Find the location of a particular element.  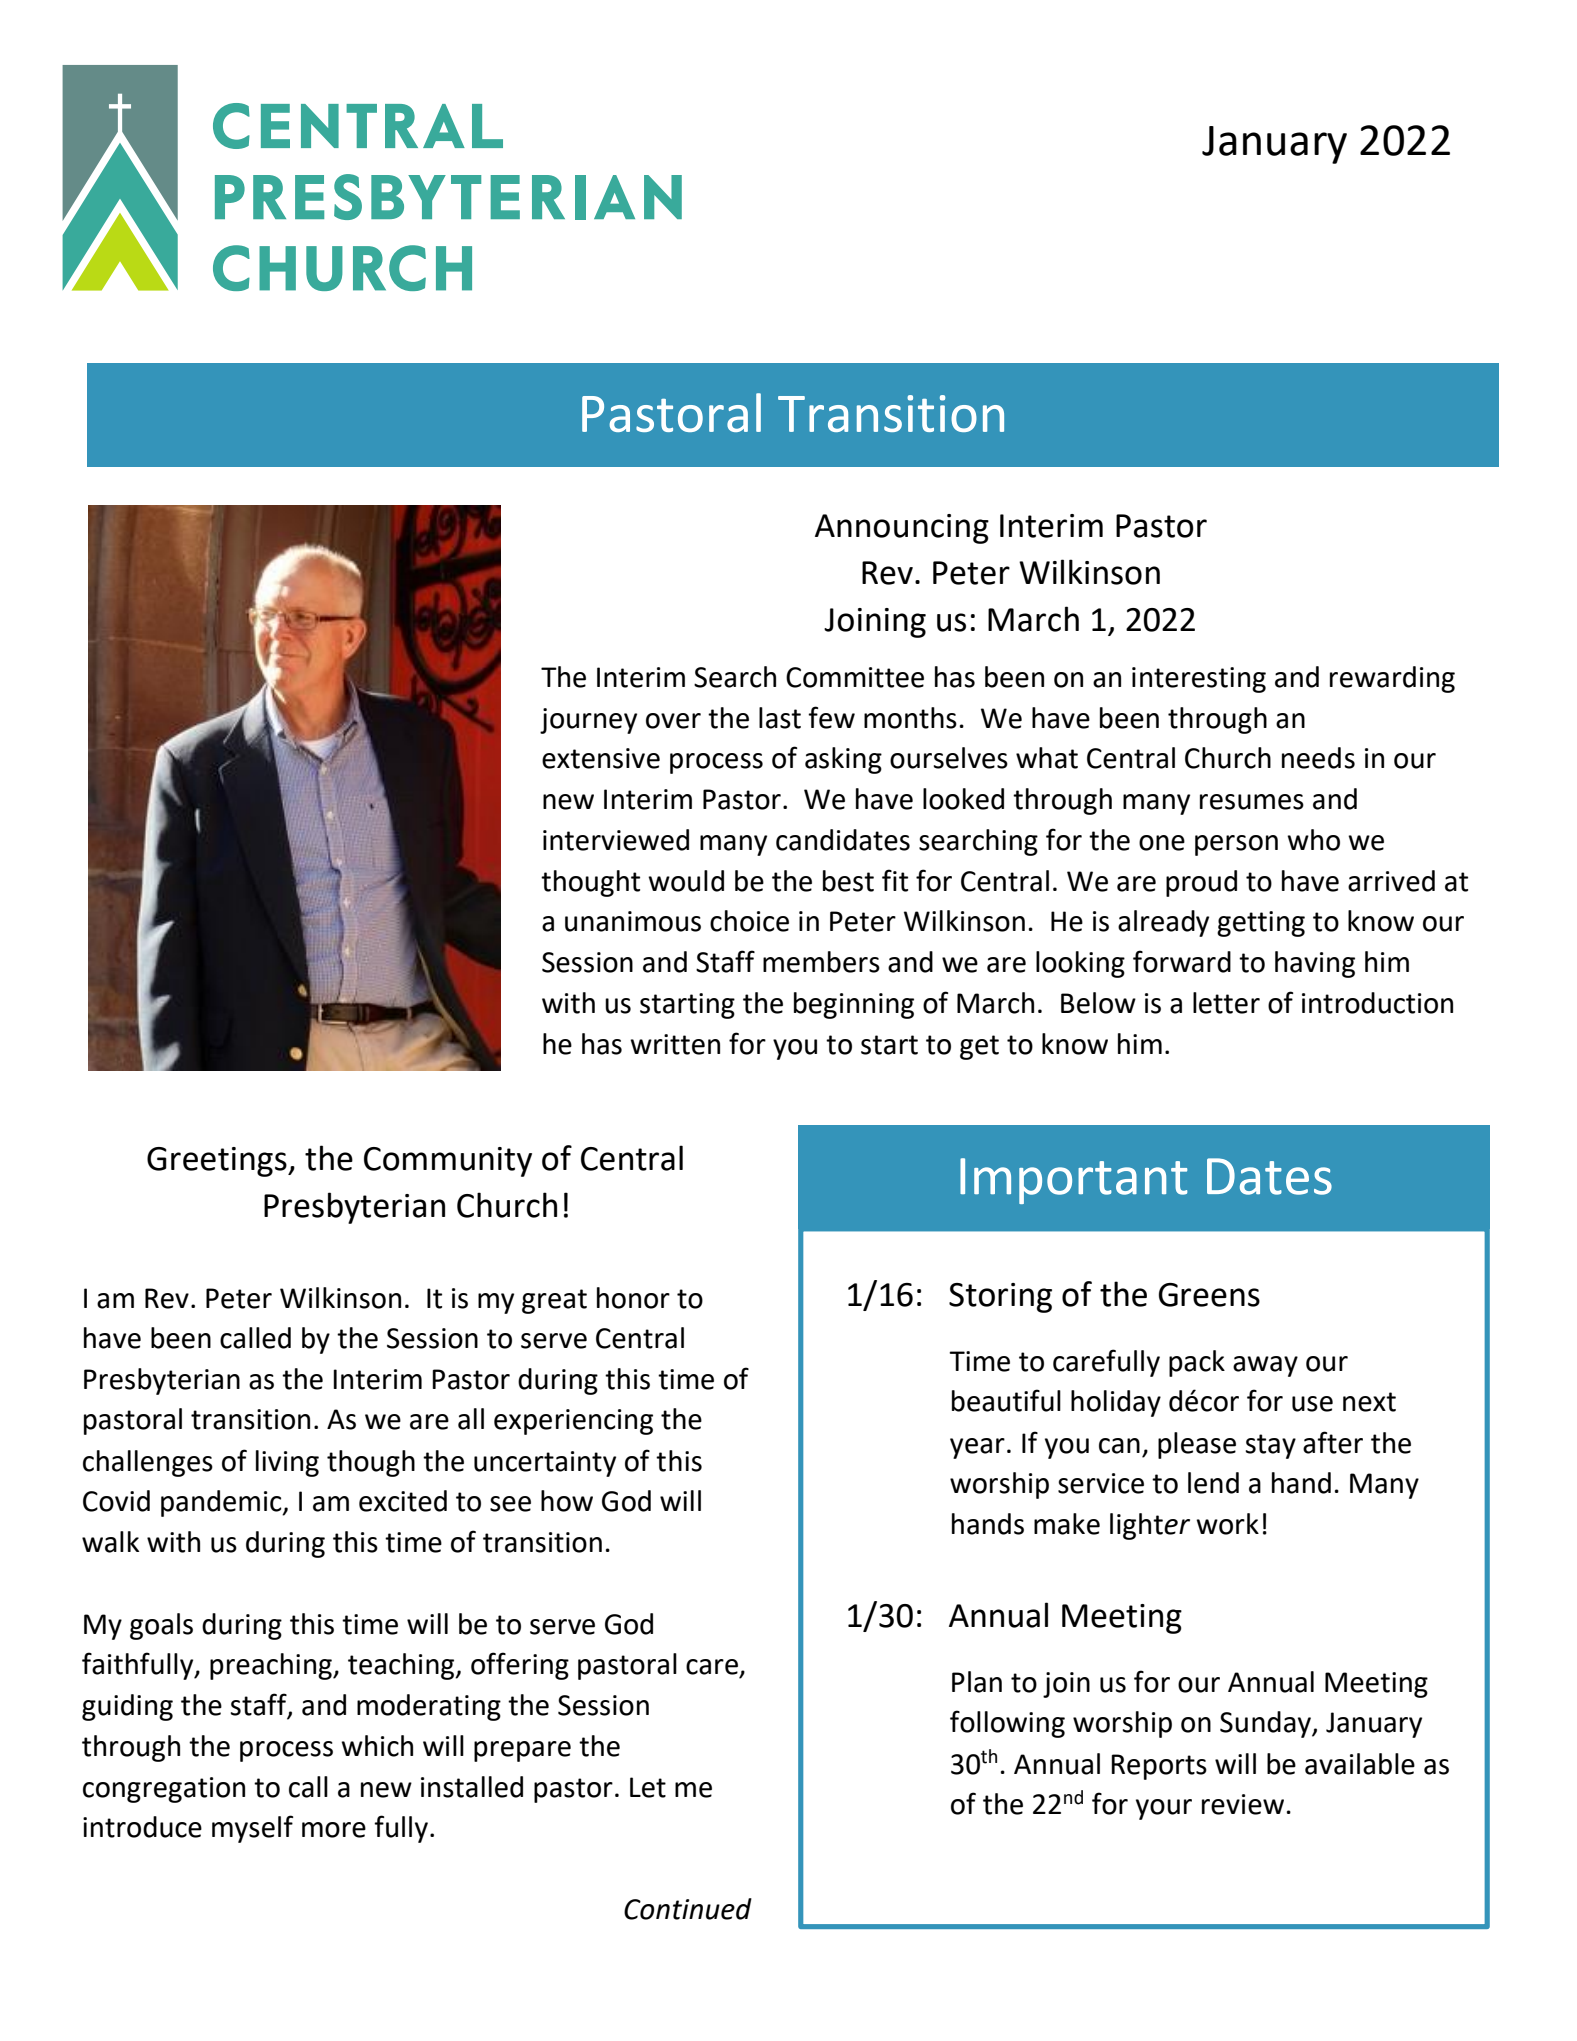

myself is located at coordinates (252, 1829).
